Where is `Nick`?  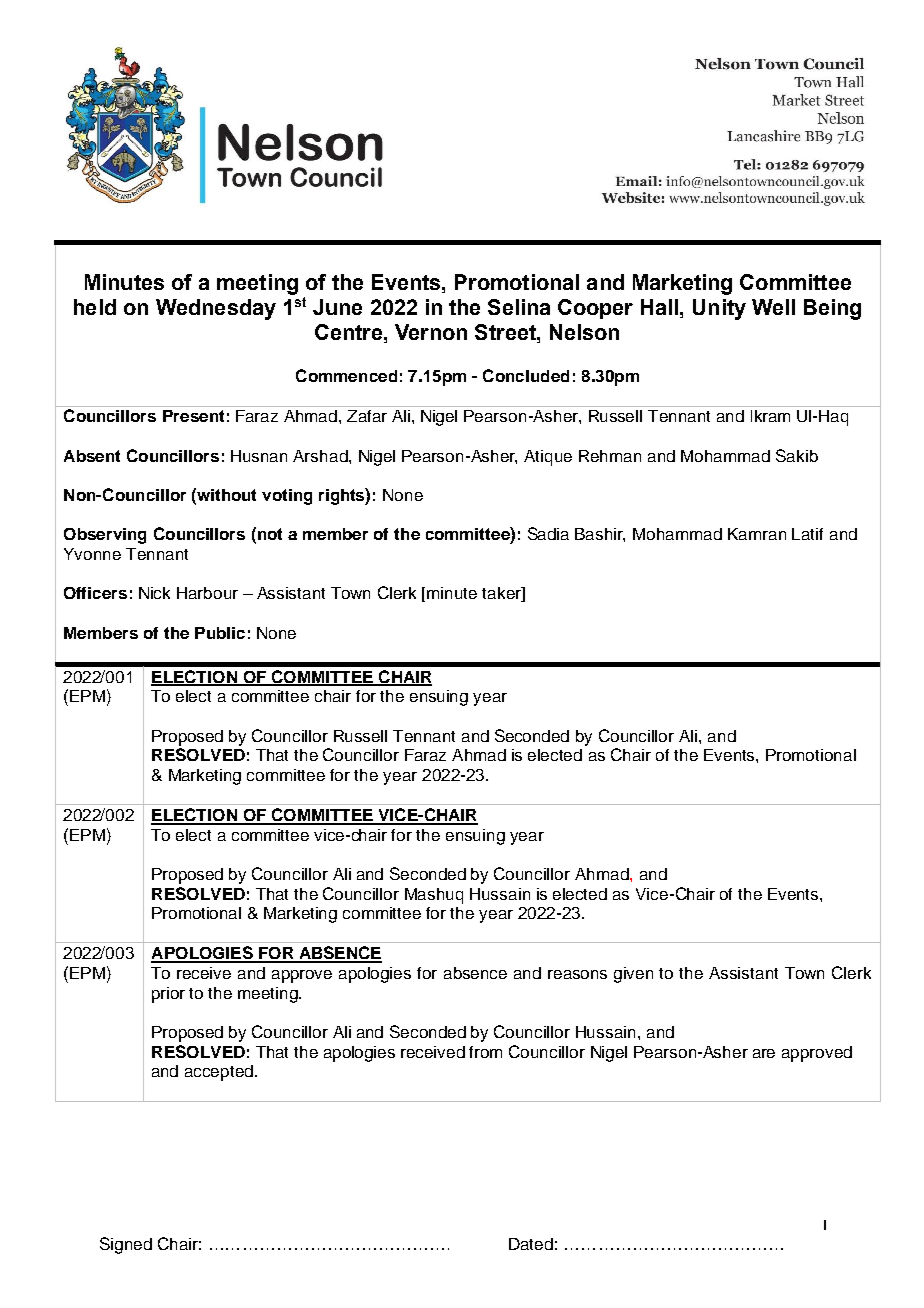
Nick is located at coordinates (154, 593).
